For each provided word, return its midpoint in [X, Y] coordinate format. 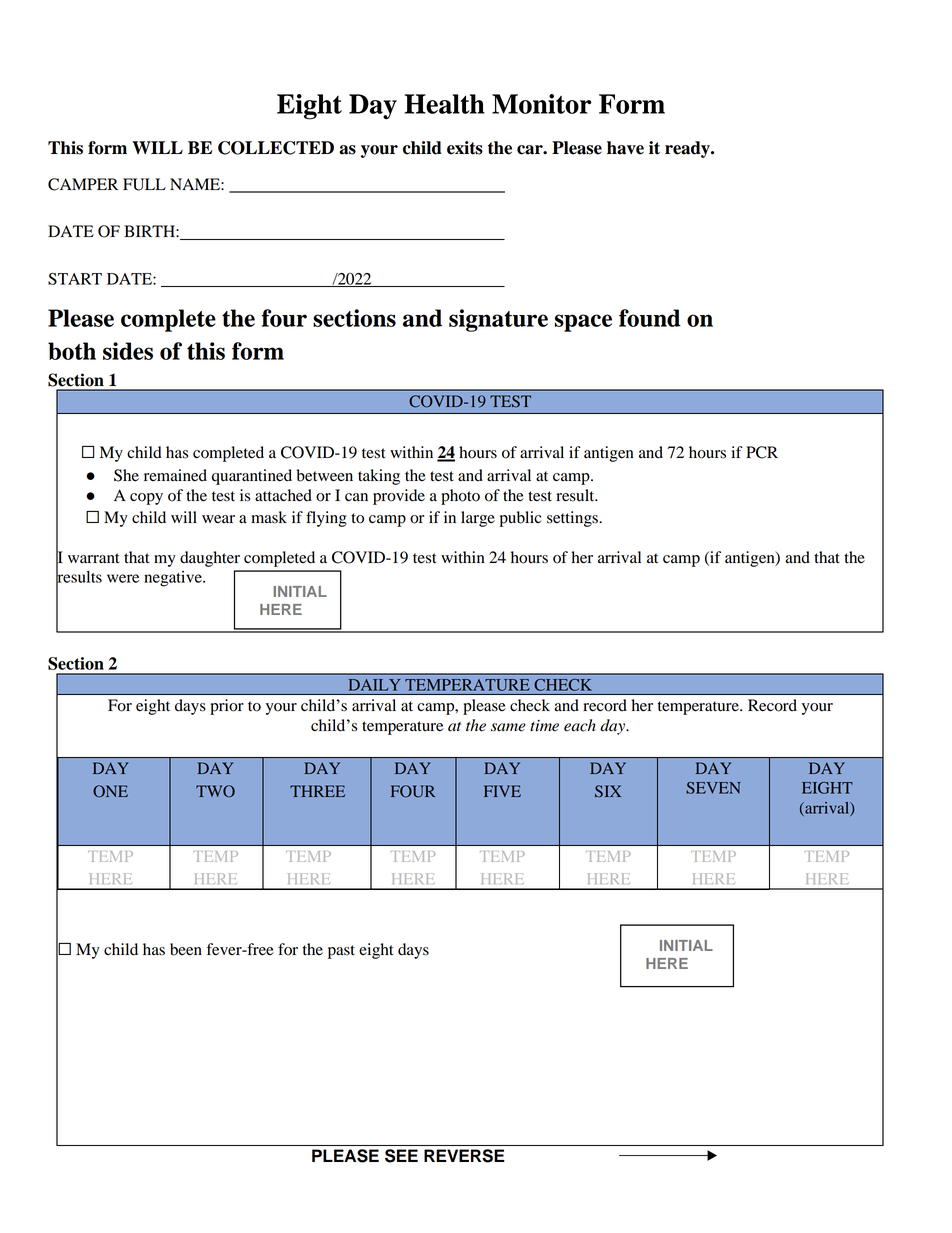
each [580, 725]
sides [128, 351]
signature [498, 320]
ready [688, 149]
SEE [401, 1156]
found [650, 318]
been [186, 949]
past [341, 952]
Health [445, 104]
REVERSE [464, 1156]
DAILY [374, 685]
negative [174, 579]
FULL [144, 184]
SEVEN [713, 788]
